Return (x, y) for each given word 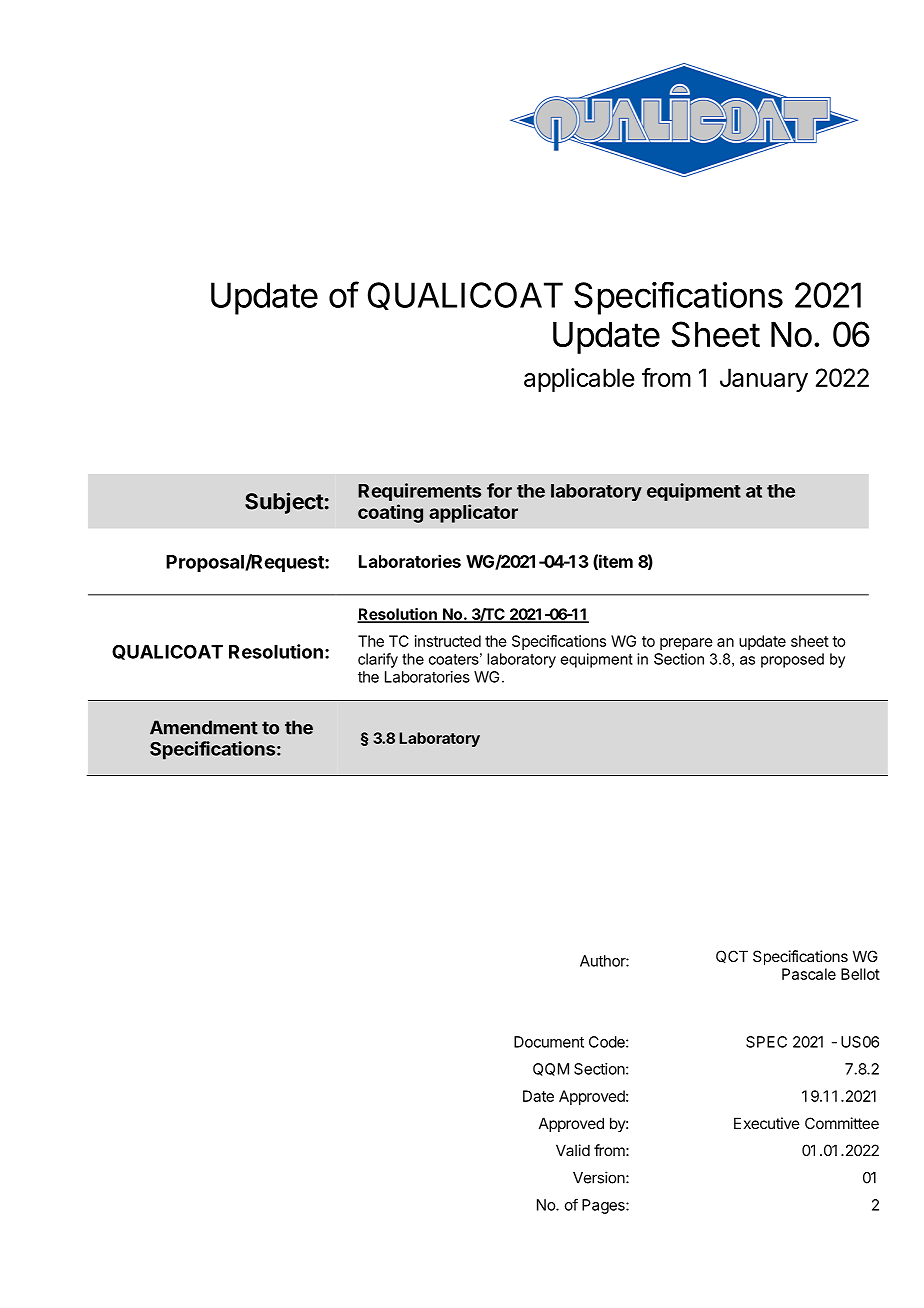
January (764, 380)
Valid (573, 1150)
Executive (767, 1123)
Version (600, 1177)
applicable (579, 380)
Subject (284, 503)
